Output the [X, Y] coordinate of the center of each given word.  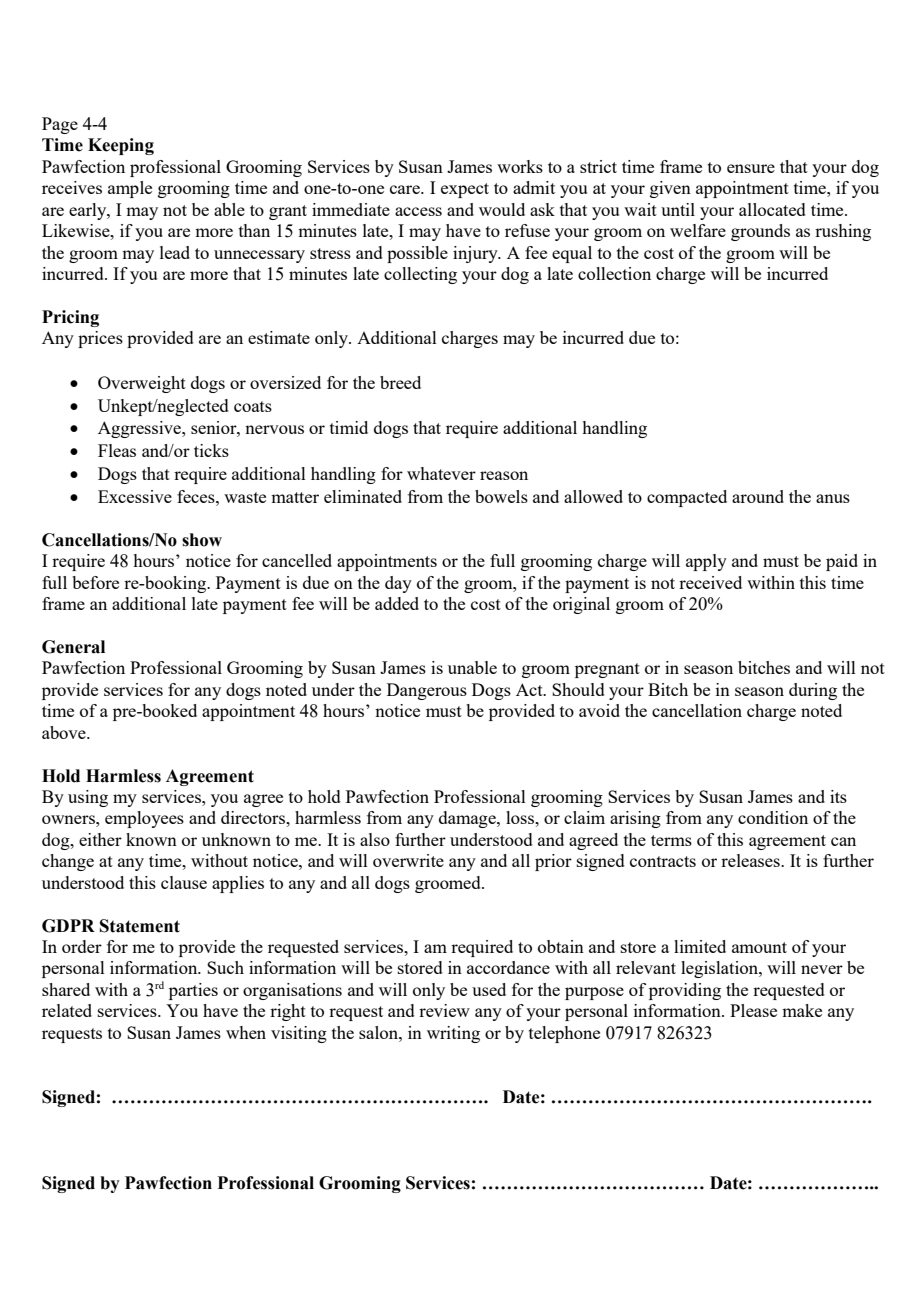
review [444, 1010]
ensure [751, 168]
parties [193, 991]
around [758, 496]
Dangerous [427, 691]
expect [465, 190]
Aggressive [140, 429]
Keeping [121, 146]
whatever [441, 473]
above [65, 732]
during [813, 691]
